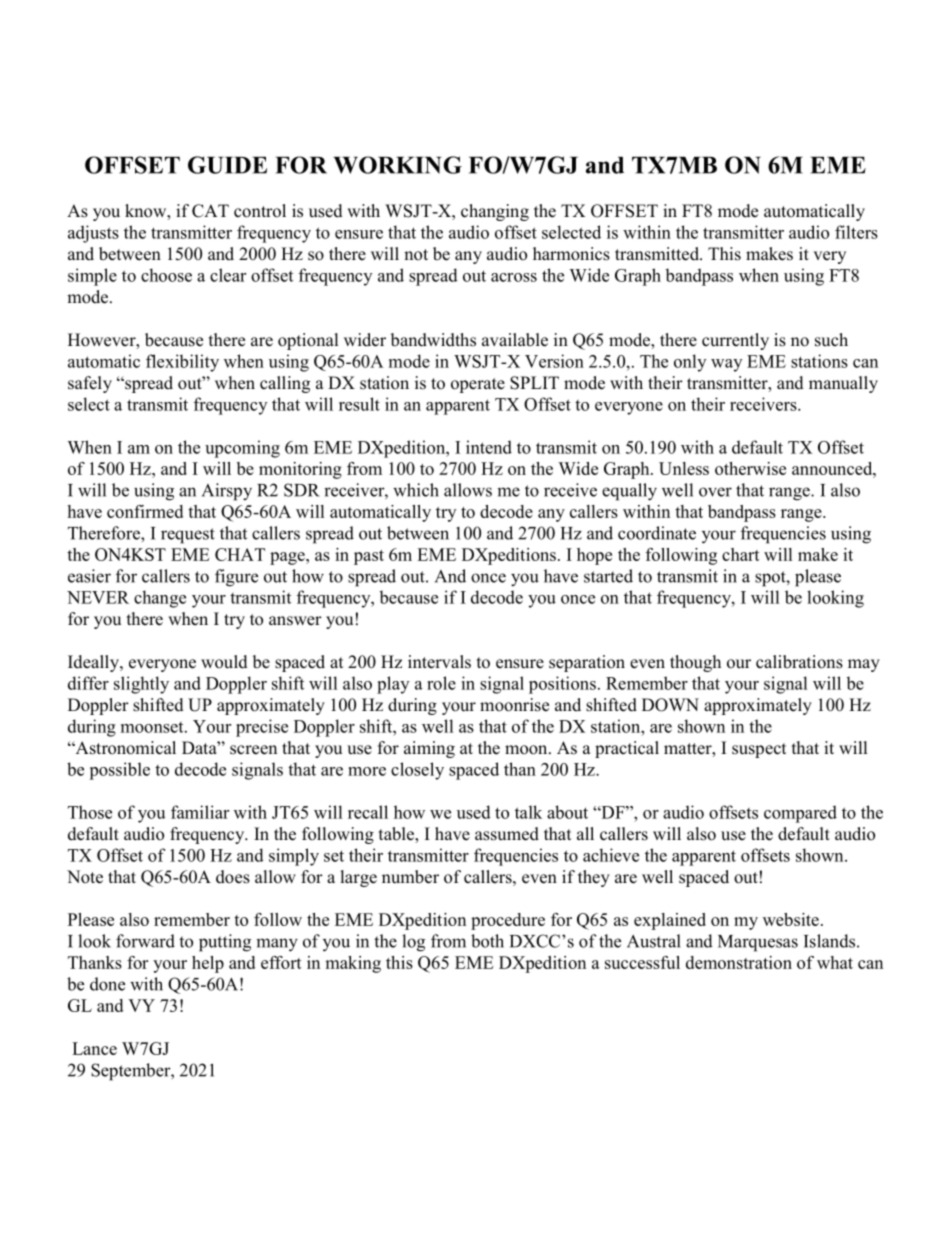 This screenshot has width=952, height=1233. What do you see at coordinates (160, 599) in the screenshot?
I see `change` at bounding box center [160, 599].
